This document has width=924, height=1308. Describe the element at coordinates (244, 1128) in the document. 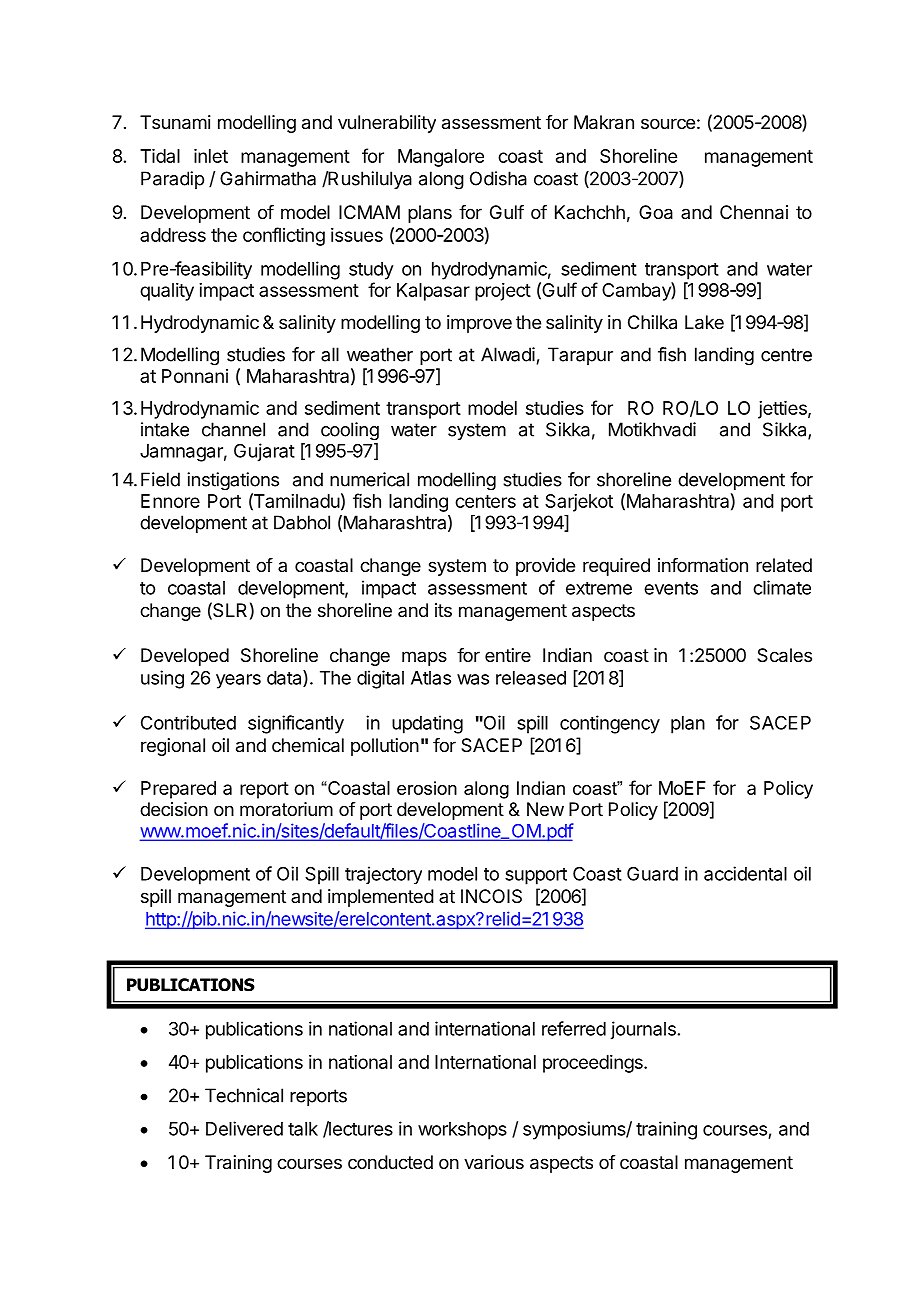

I see `Delivered` at that location.
